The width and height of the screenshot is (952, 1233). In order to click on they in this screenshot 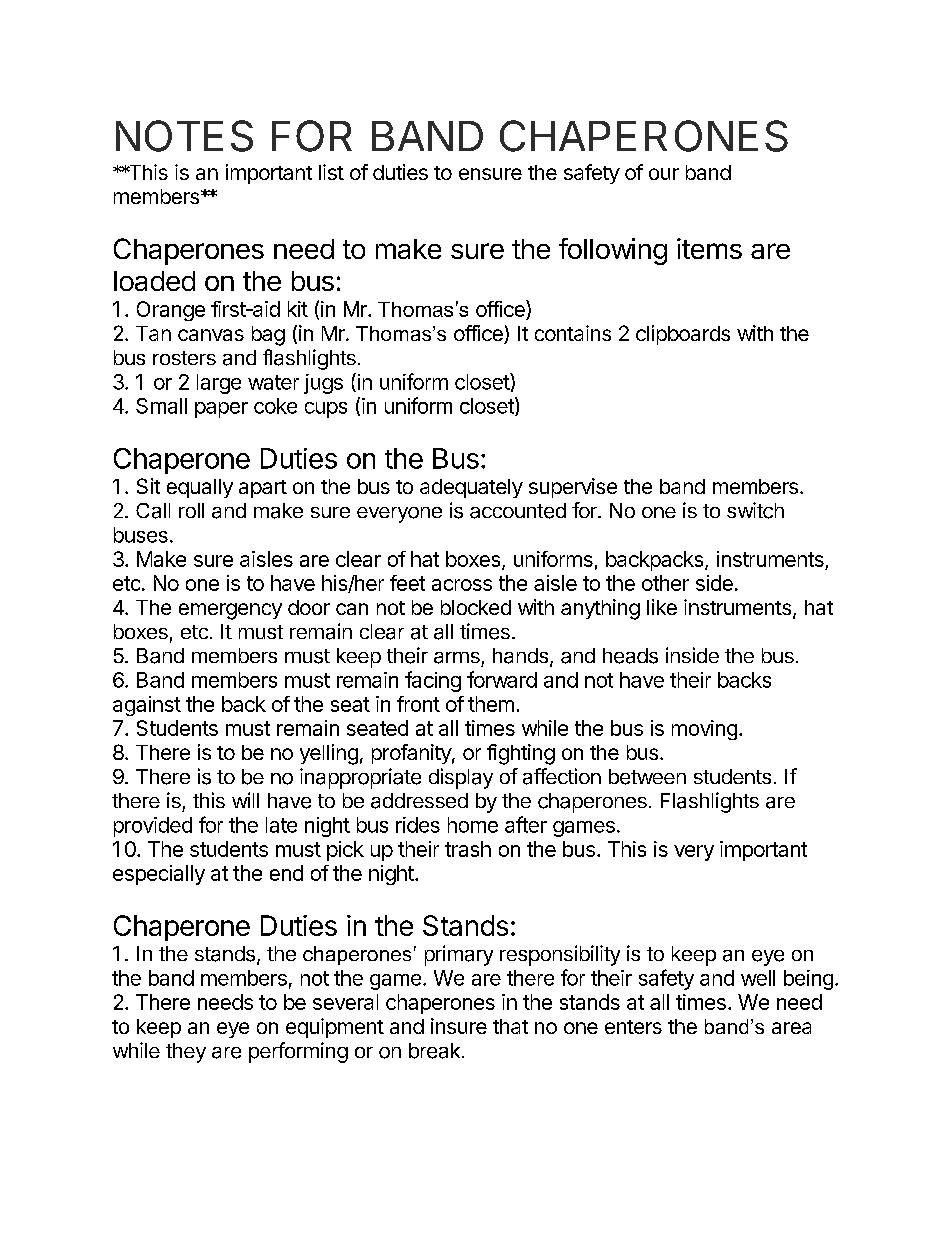, I will do `click(186, 1053)`.
